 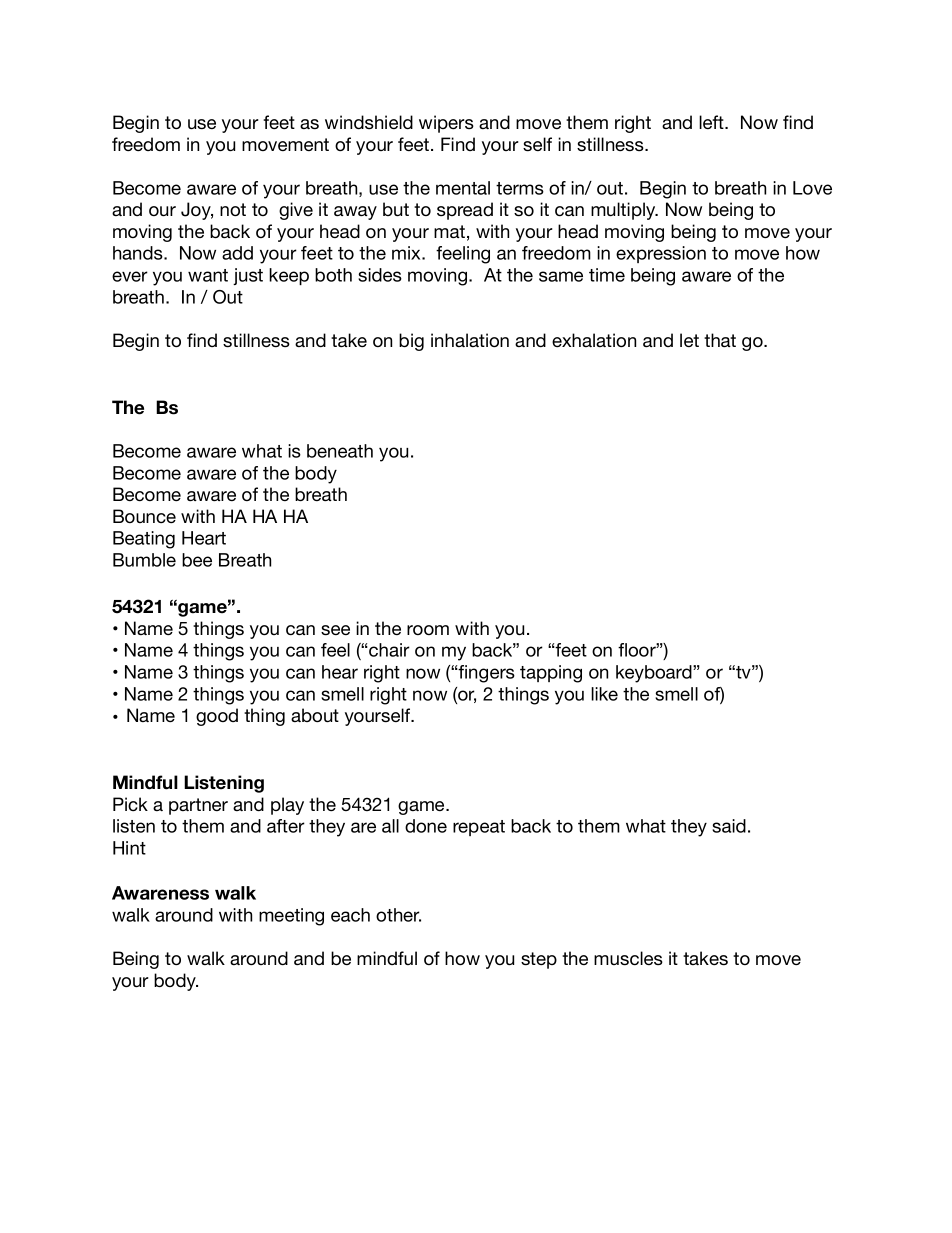 What do you see at coordinates (720, 340) in the screenshot?
I see `that` at bounding box center [720, 340].
